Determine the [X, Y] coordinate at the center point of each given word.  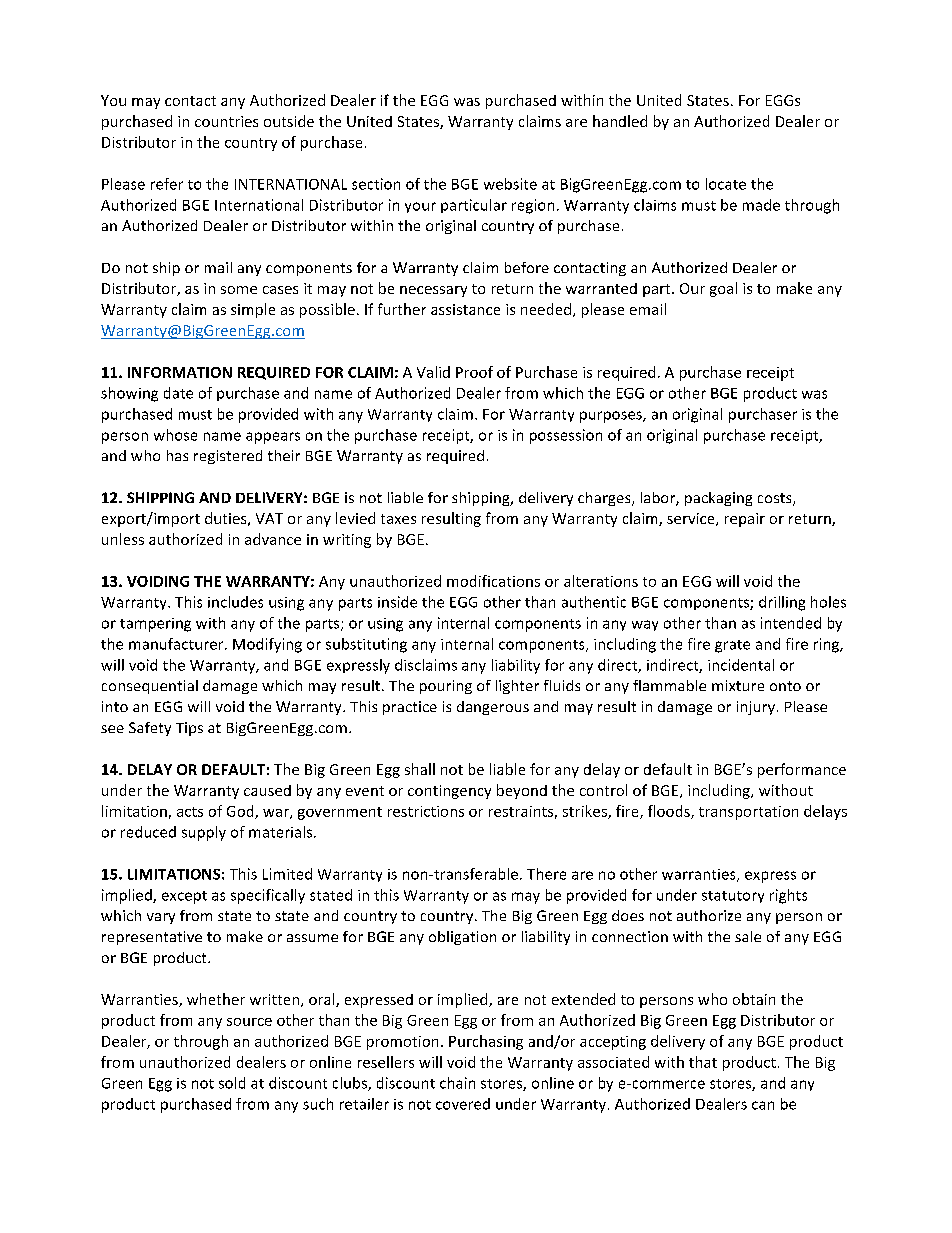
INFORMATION [180, 372]
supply [204, 833]
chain [457, 1083]
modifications [493, 581]
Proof [474, 372]
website [510, 184]
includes [235, 602]
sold [232, 1083]
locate [726, 184]
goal [723, 289]
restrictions [426, 811]
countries [226, 121]
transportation [748, 813]
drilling [782, 603]
